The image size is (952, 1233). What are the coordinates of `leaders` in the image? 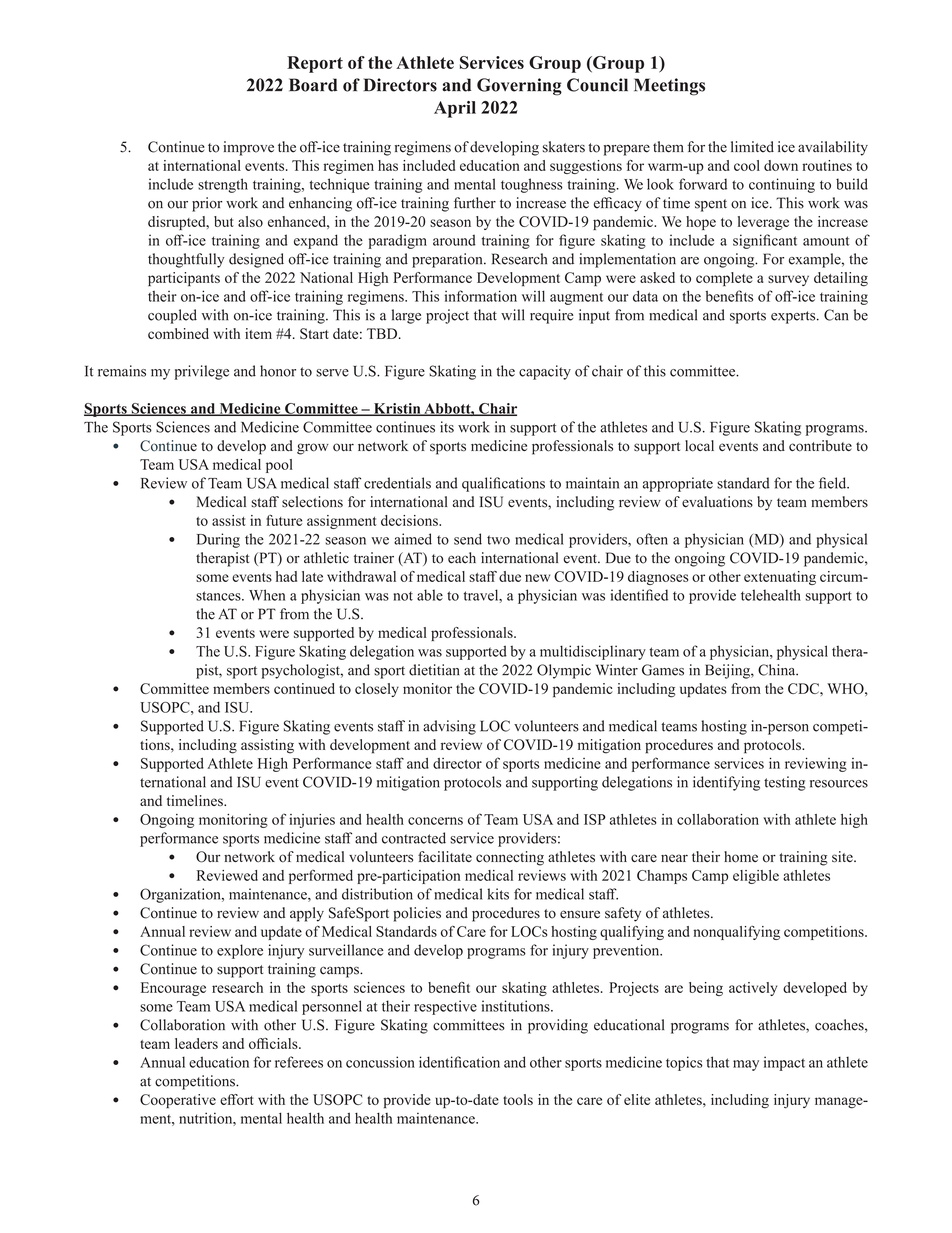 It's located at (196, 1043).
